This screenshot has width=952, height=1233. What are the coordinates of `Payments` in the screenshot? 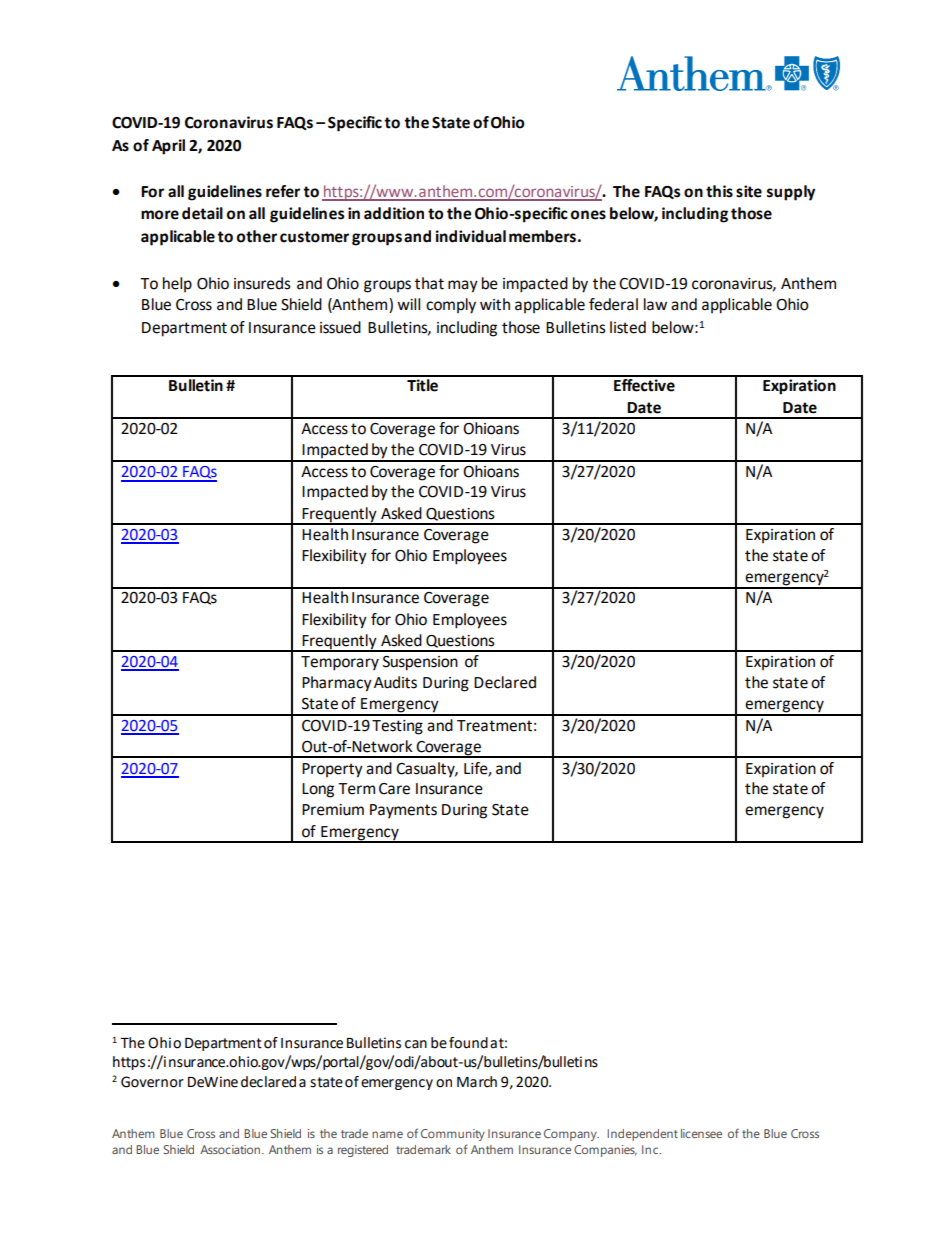 It's located at (403, 811).
